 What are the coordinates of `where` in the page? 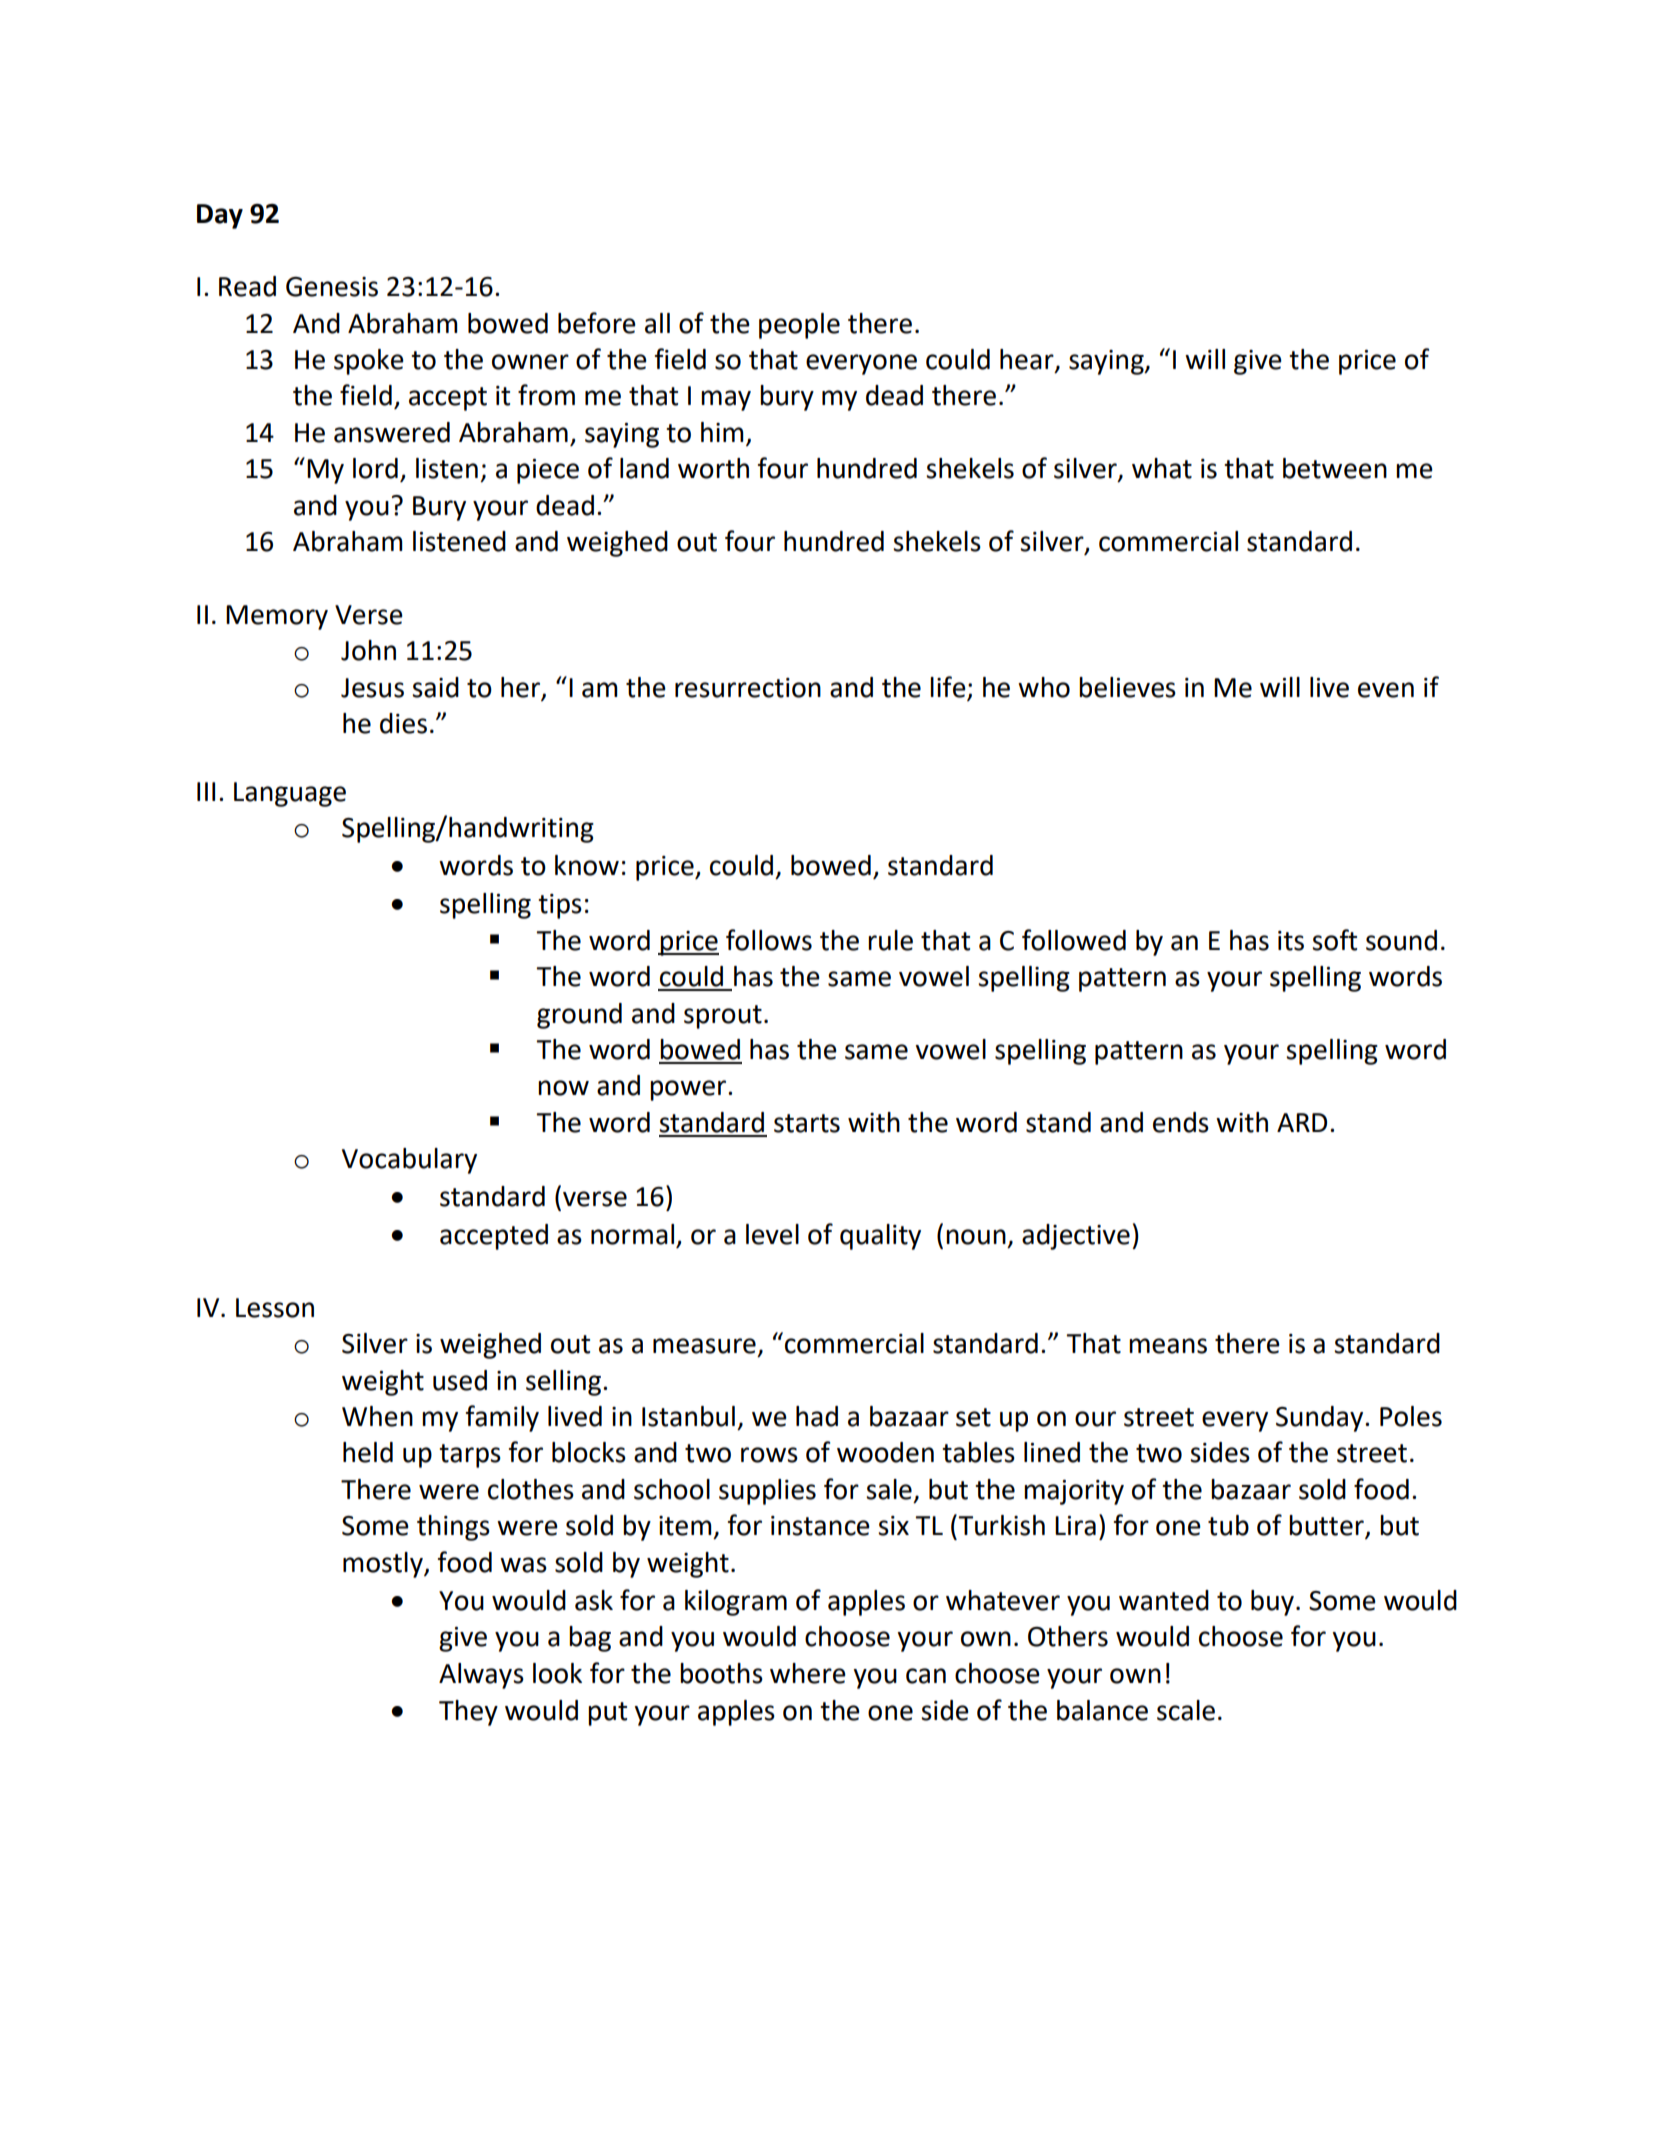 It's located at (808, 1673).
